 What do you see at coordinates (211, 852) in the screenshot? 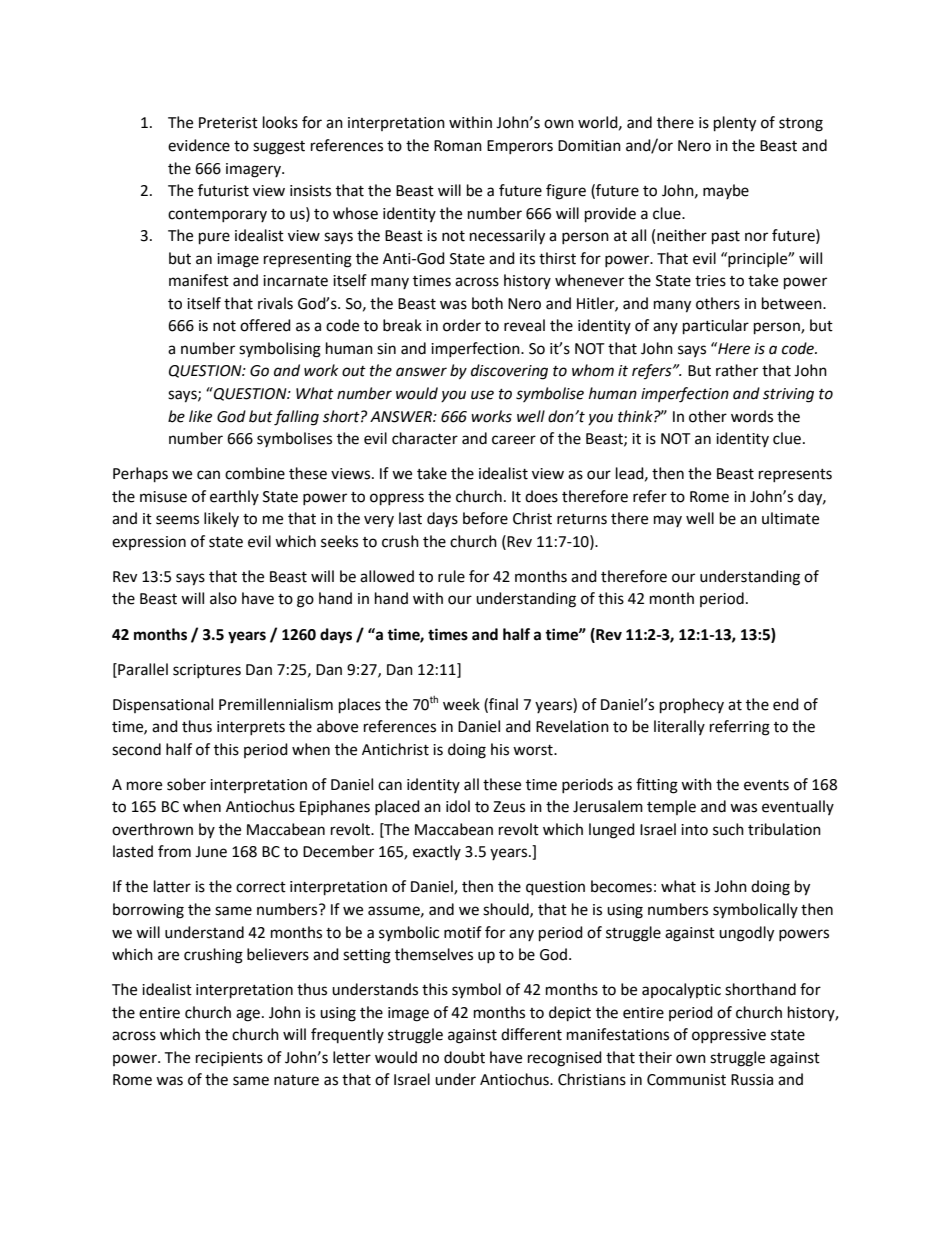
I see `June` at bounding box center [211, 852].
